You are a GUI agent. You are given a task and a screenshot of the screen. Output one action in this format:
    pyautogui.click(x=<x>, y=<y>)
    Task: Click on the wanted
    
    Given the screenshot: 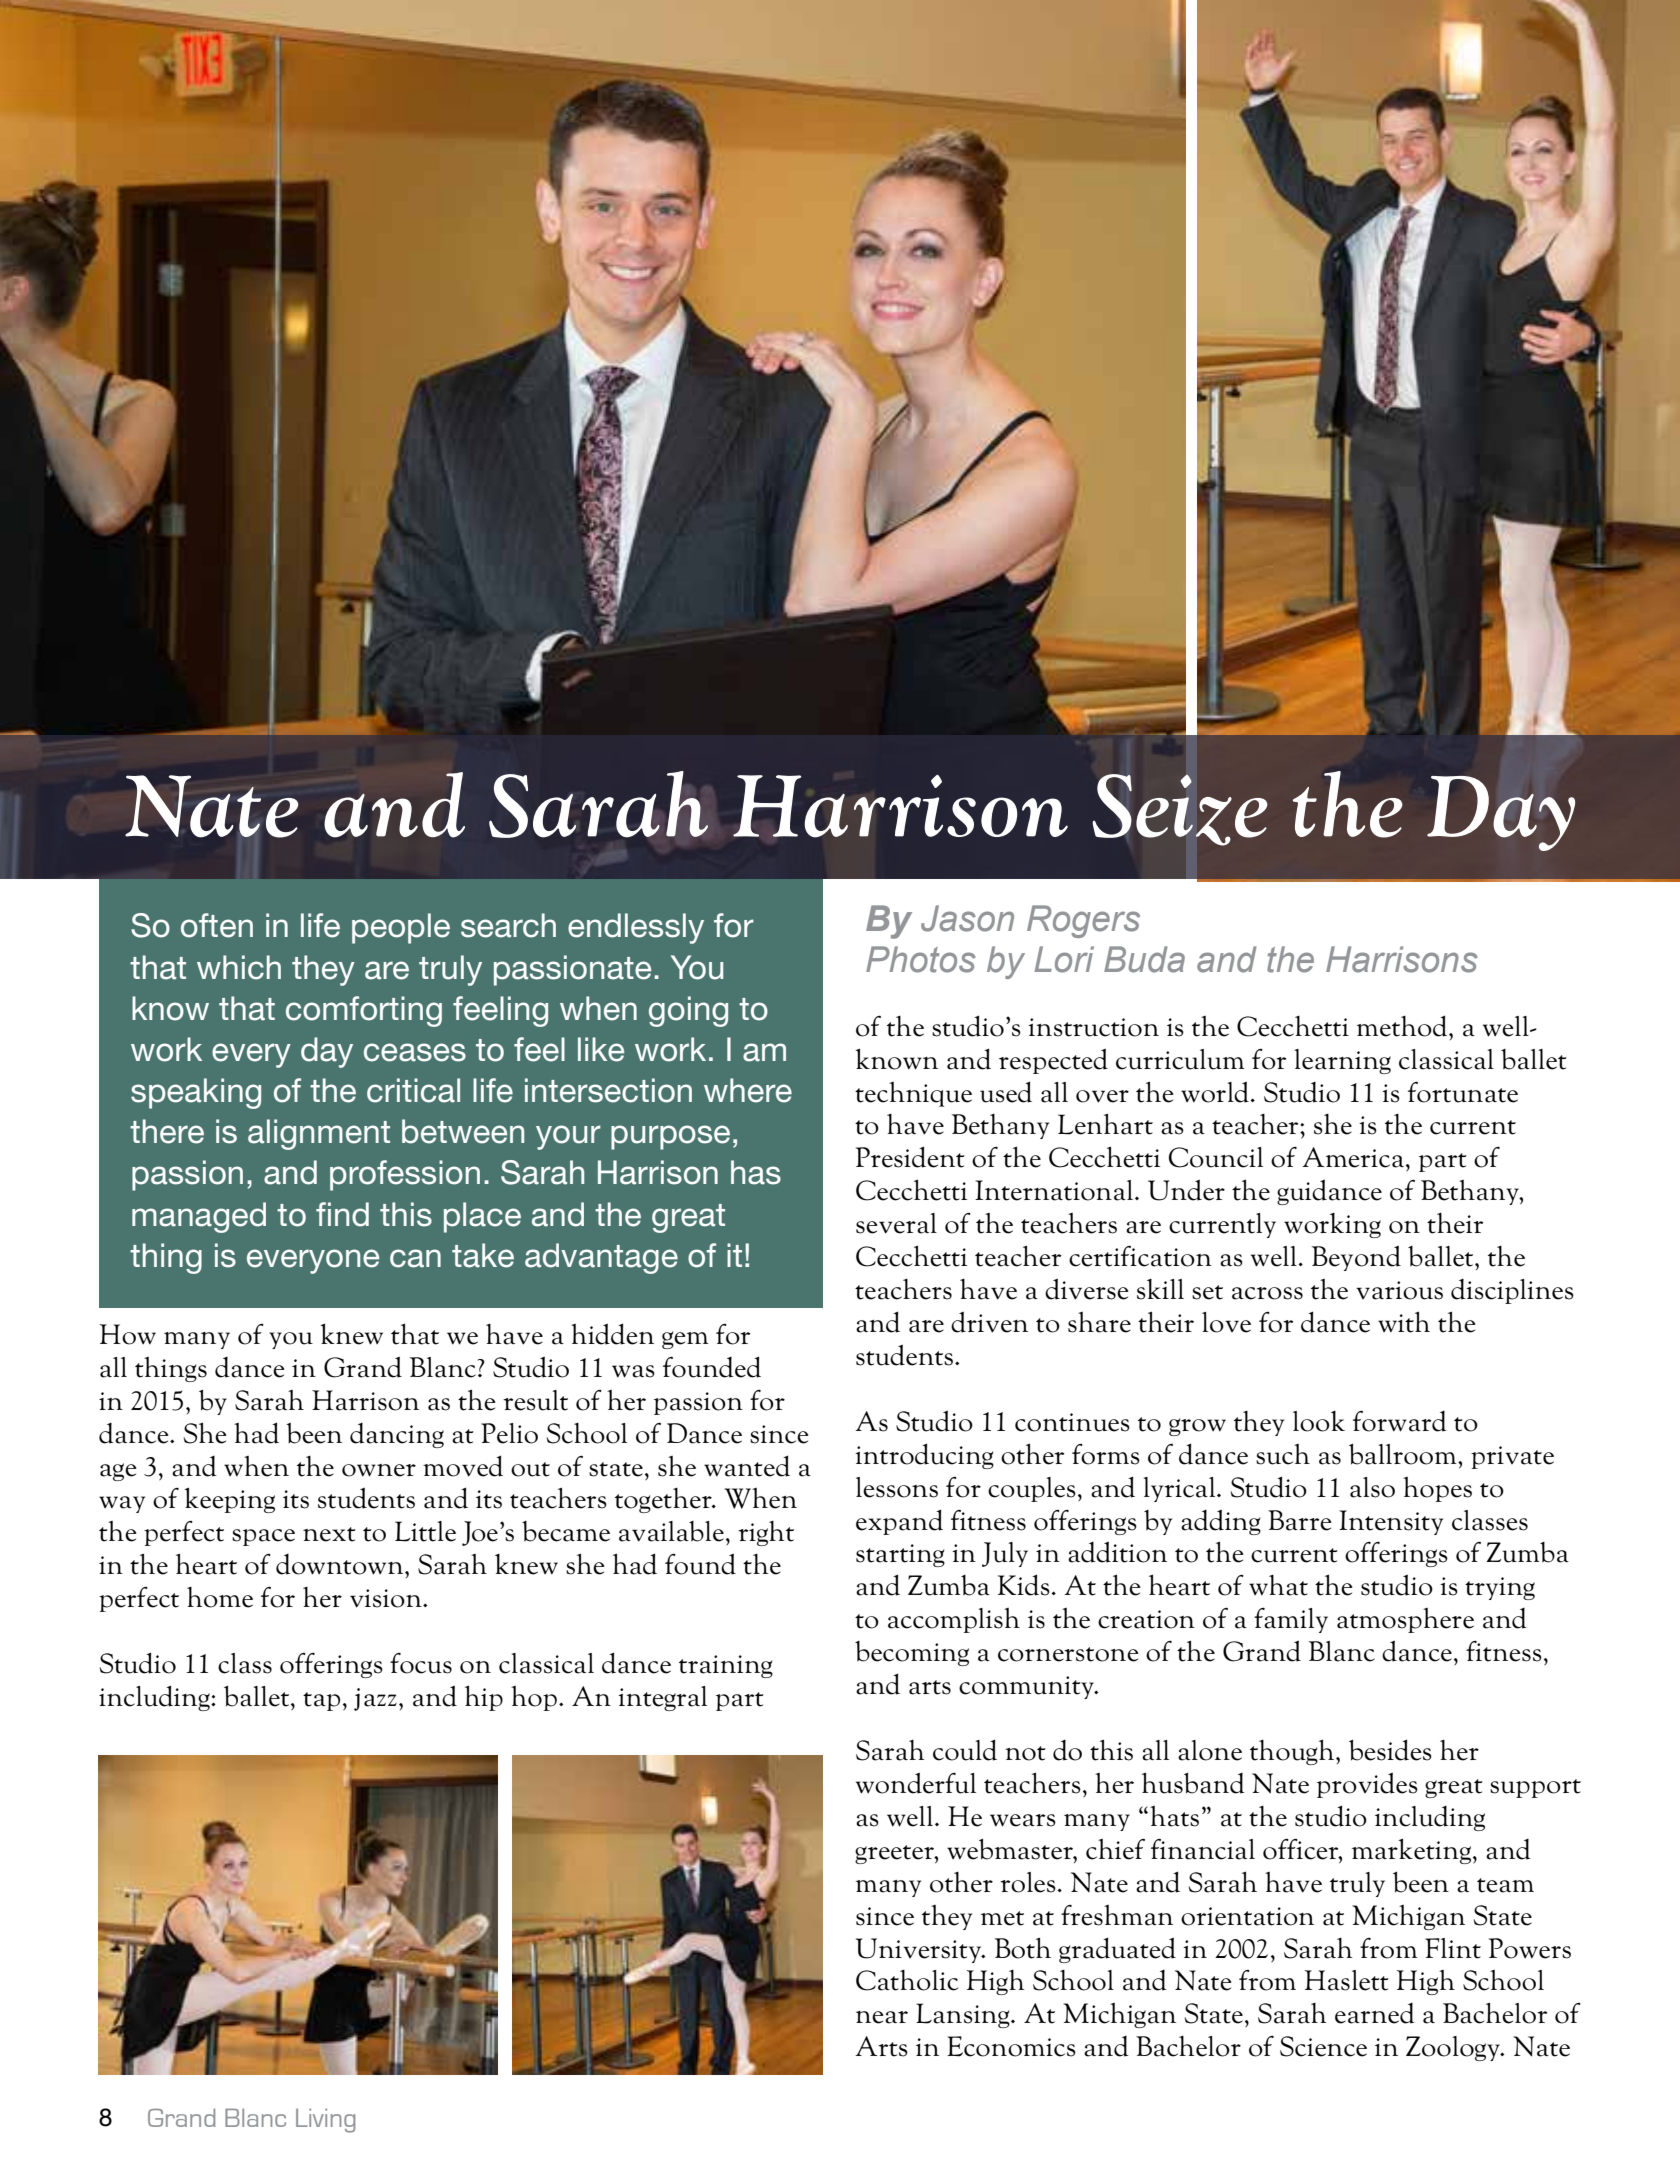 What is the action you would take?
    pyautogui.click(x=747, y=1466)
